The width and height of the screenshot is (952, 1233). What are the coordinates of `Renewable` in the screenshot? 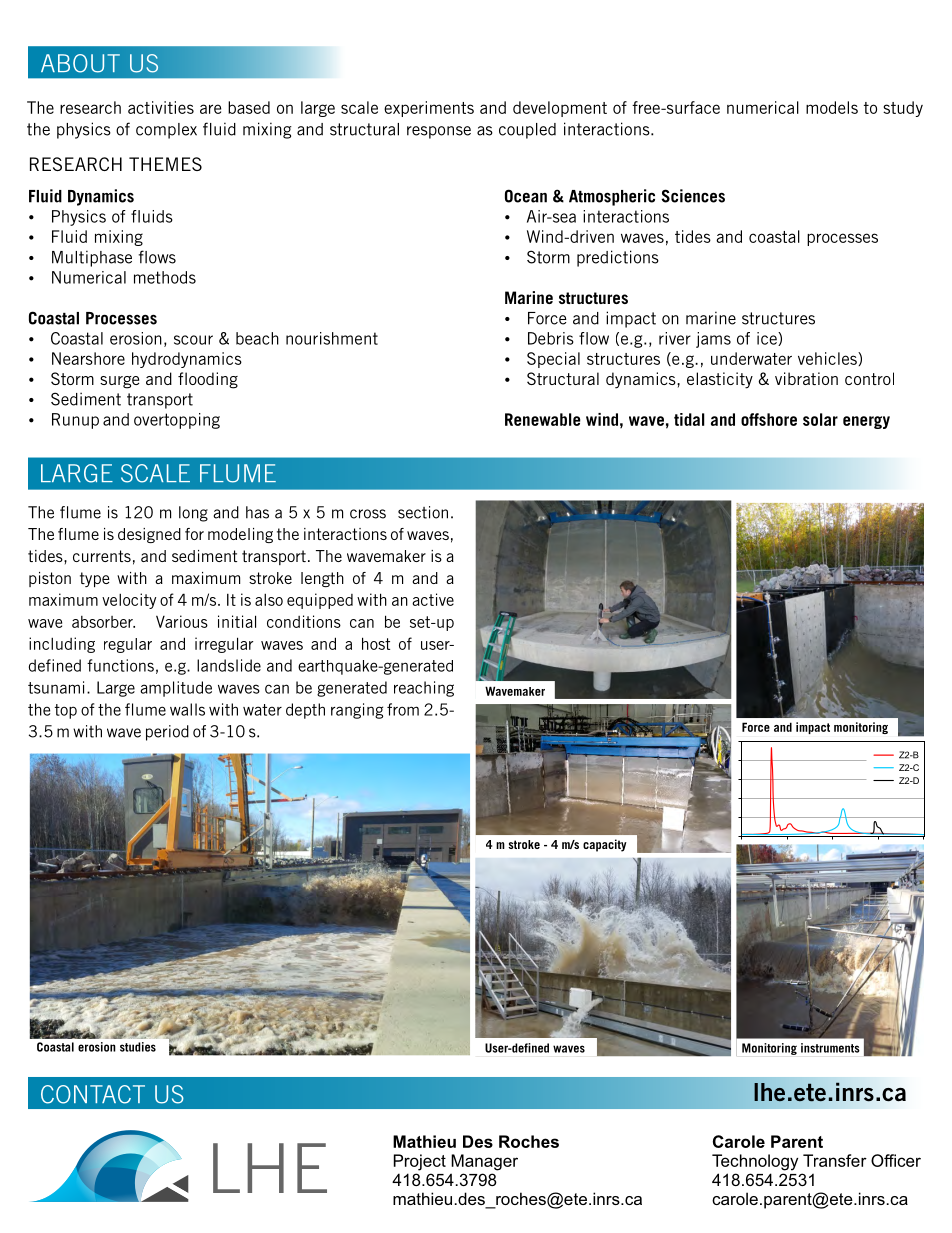 It's located at (543, 419).
